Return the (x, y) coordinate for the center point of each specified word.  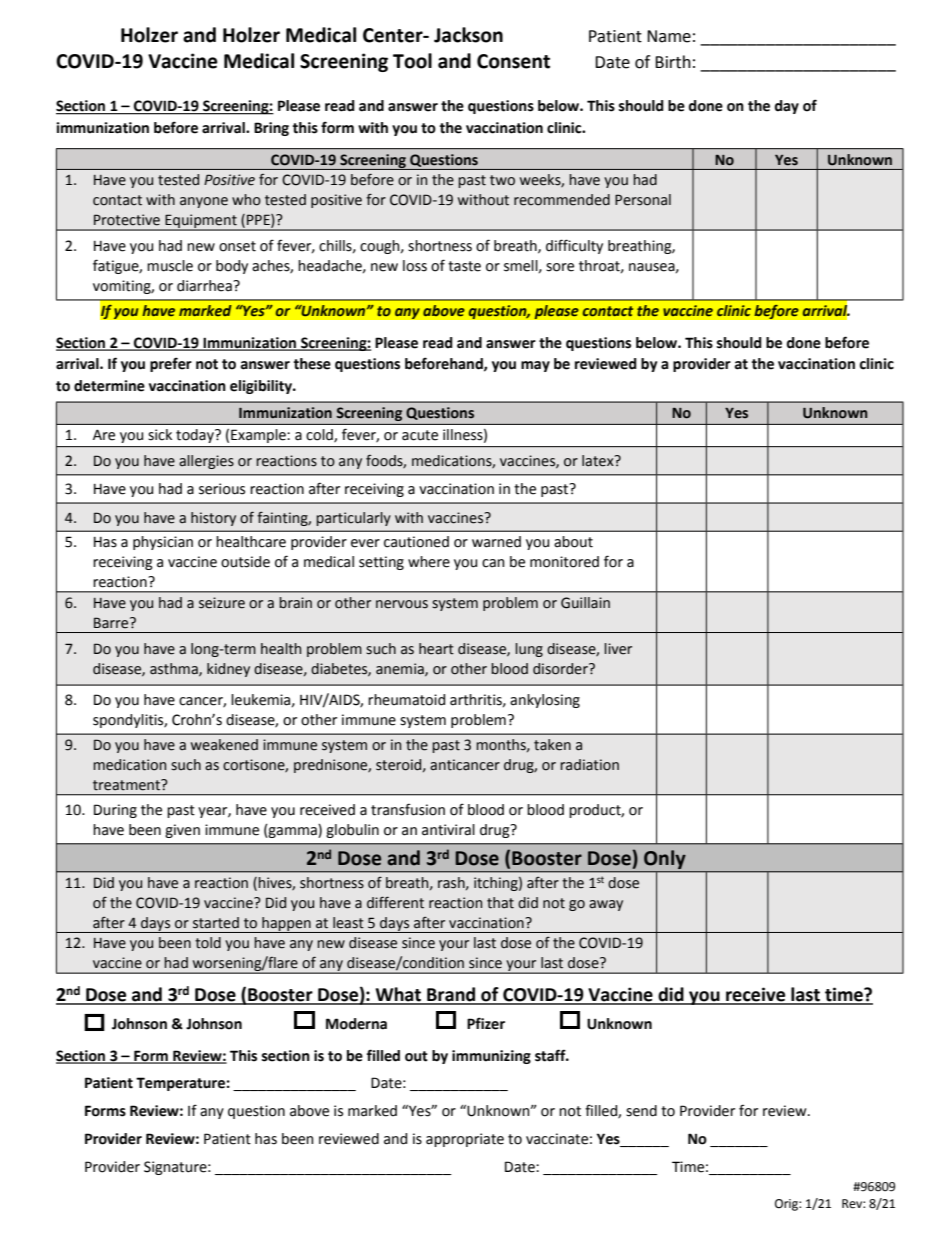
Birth (673, 62)
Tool (412, 61)
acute (420, 435)
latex (599, 461)
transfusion (408, 809)
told (208, 943)
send (641, 1111)
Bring (271, 129)
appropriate (465, 1140)
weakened (224, 745)
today (196, 436)
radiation (589, 765)
